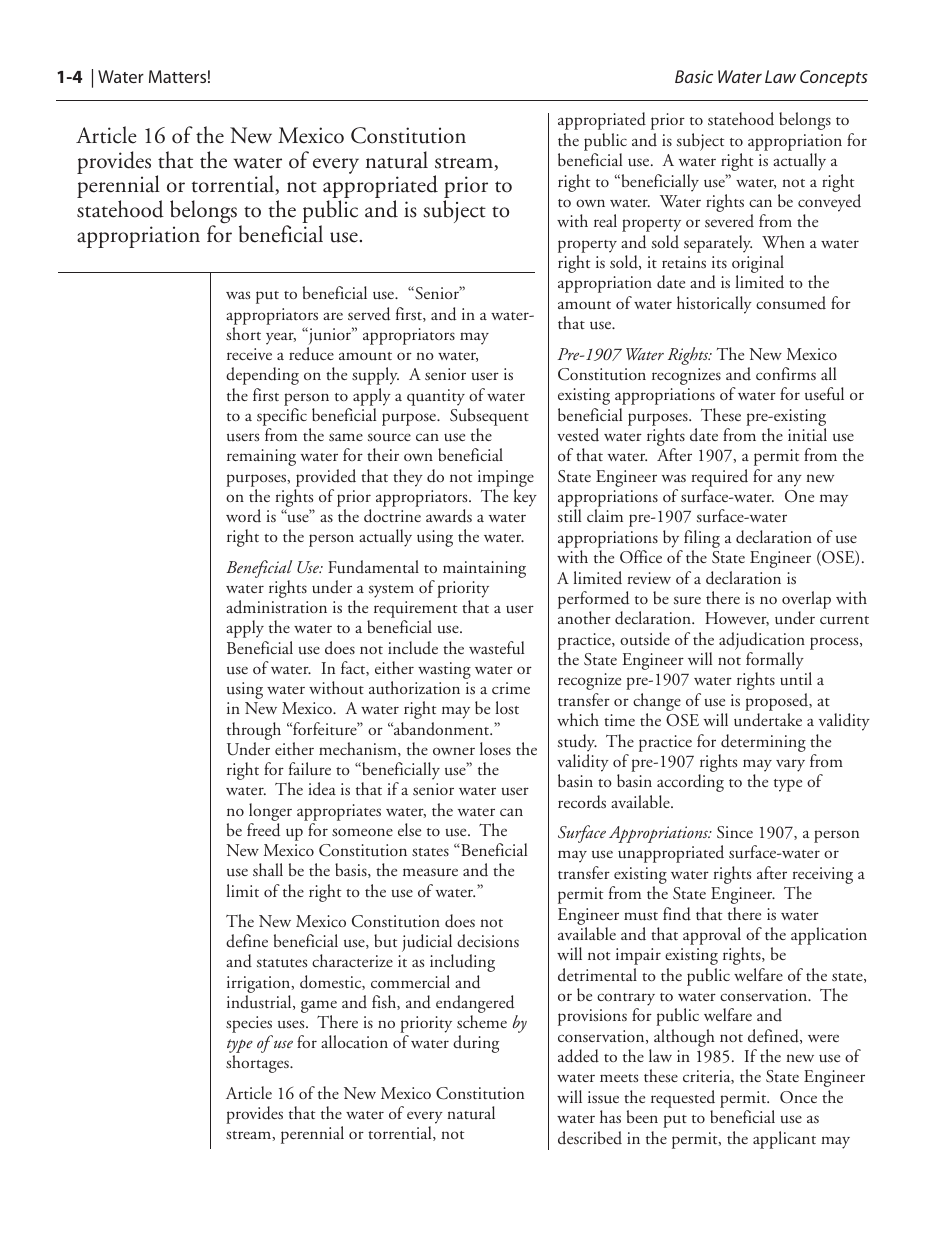  Describe the element at coordinates (311, 354) in the screenshot. I see `reduce` at that location.
